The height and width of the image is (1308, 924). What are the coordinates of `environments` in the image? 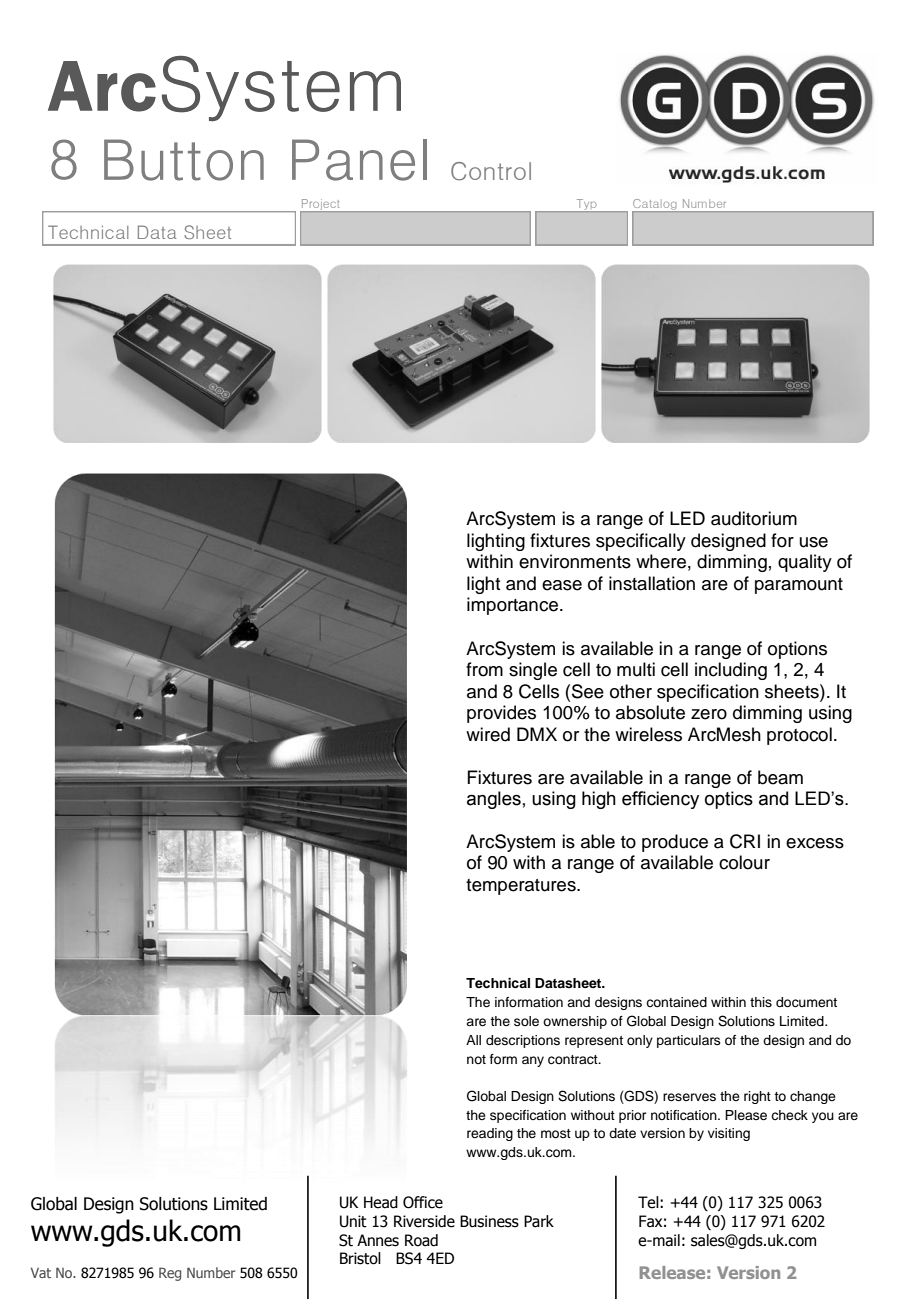 It's located at (575, 561).
